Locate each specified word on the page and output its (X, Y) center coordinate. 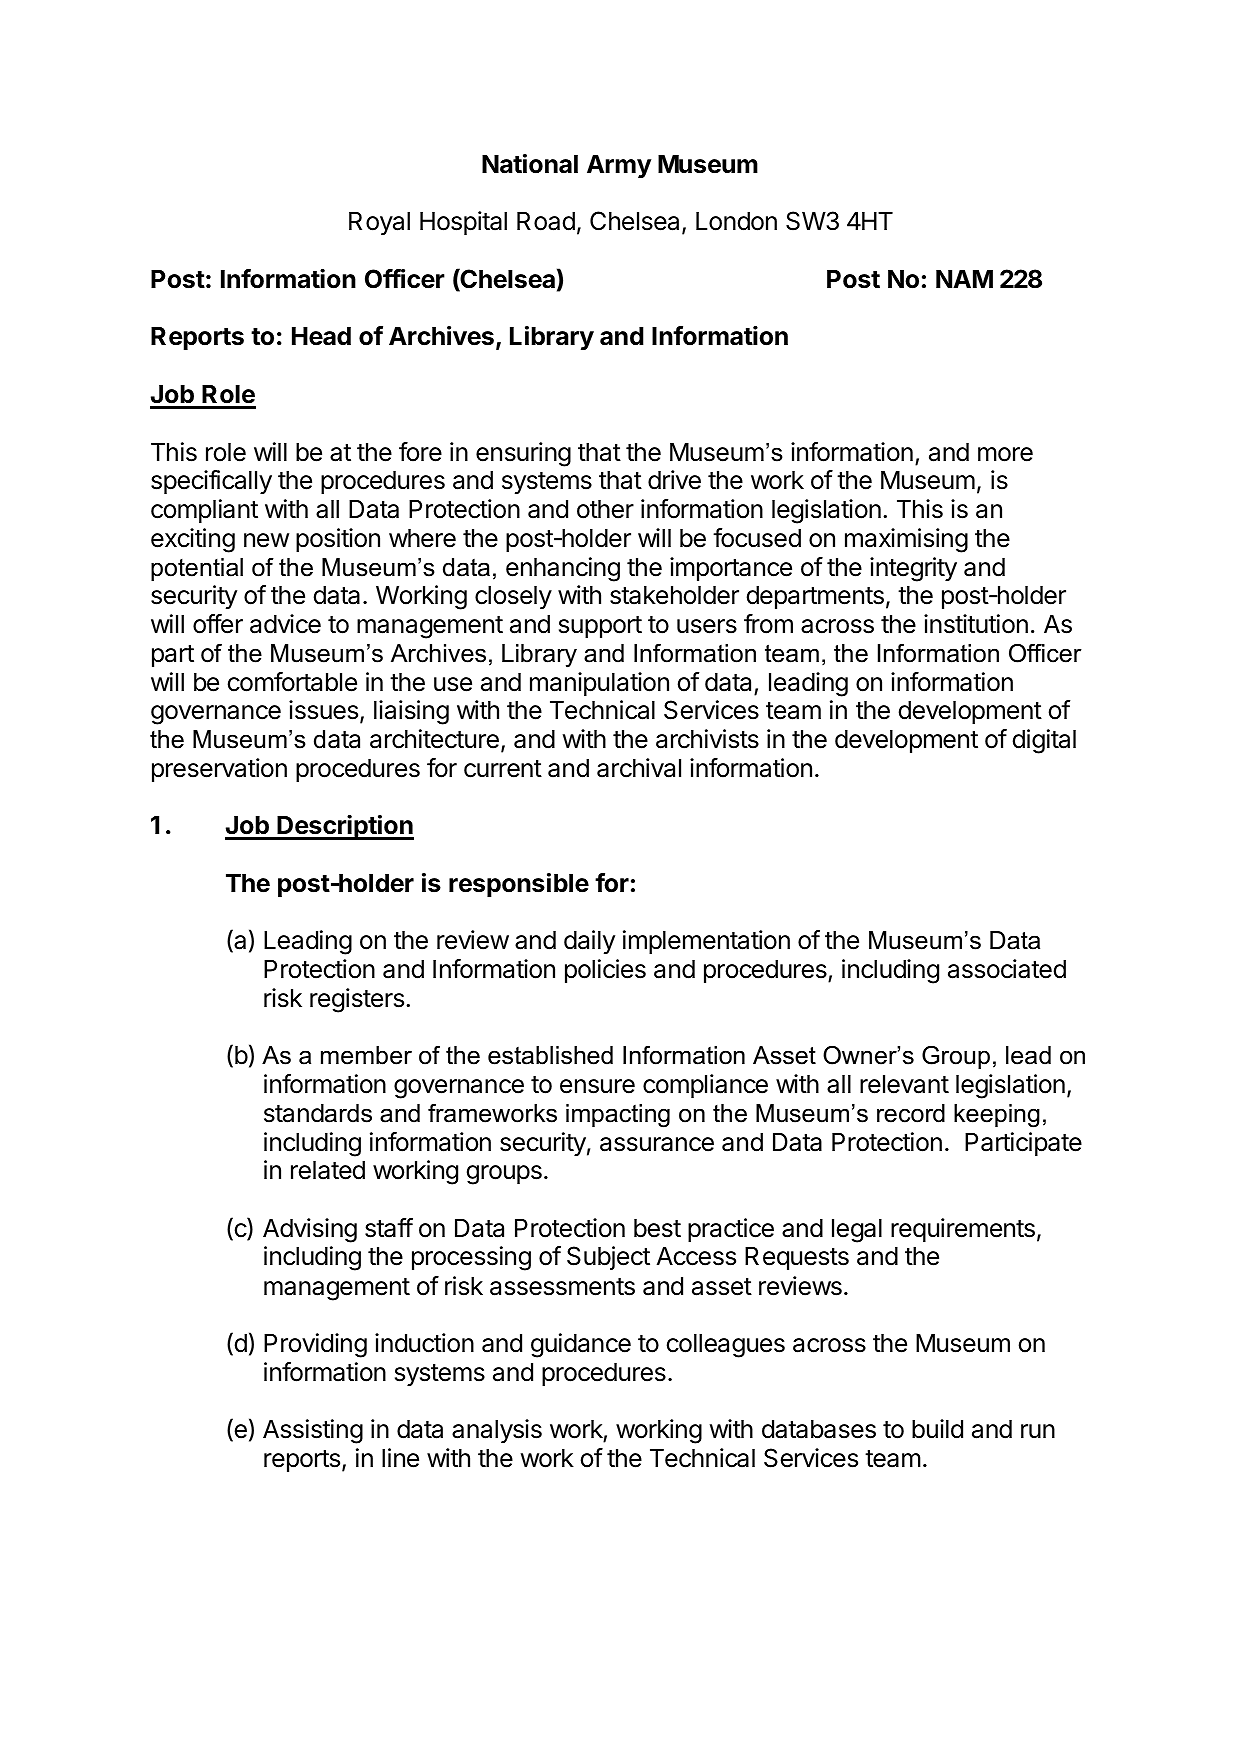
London (736, 221)
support (600, 627)
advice (285, 624)
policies (605, 971)
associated (1007, 969)
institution (976, 624)
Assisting (313, 1431)
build (937, 1429)
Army (619, 166)
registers (357, 1000)
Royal (379, 223)
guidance (581, 1345)
